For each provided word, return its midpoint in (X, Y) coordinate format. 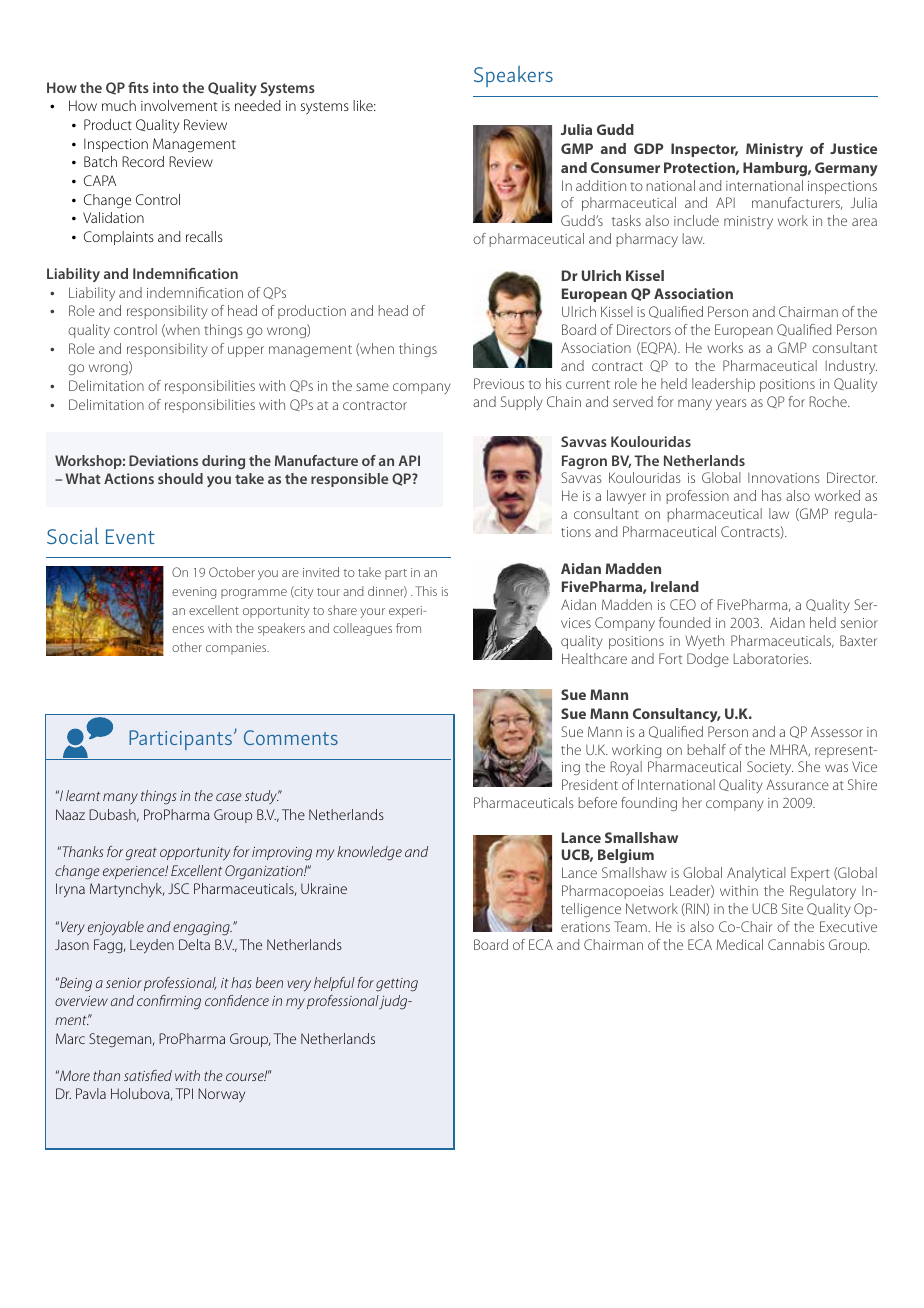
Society (770, 768)
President (590, 784)
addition (601, 185)
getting (397, 985)
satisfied (148, 1075)
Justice (853, 148)
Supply (522, 403)
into (166, 87)
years (731, 404)
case (229, 797)
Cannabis (796, 944)
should (180, 478)
